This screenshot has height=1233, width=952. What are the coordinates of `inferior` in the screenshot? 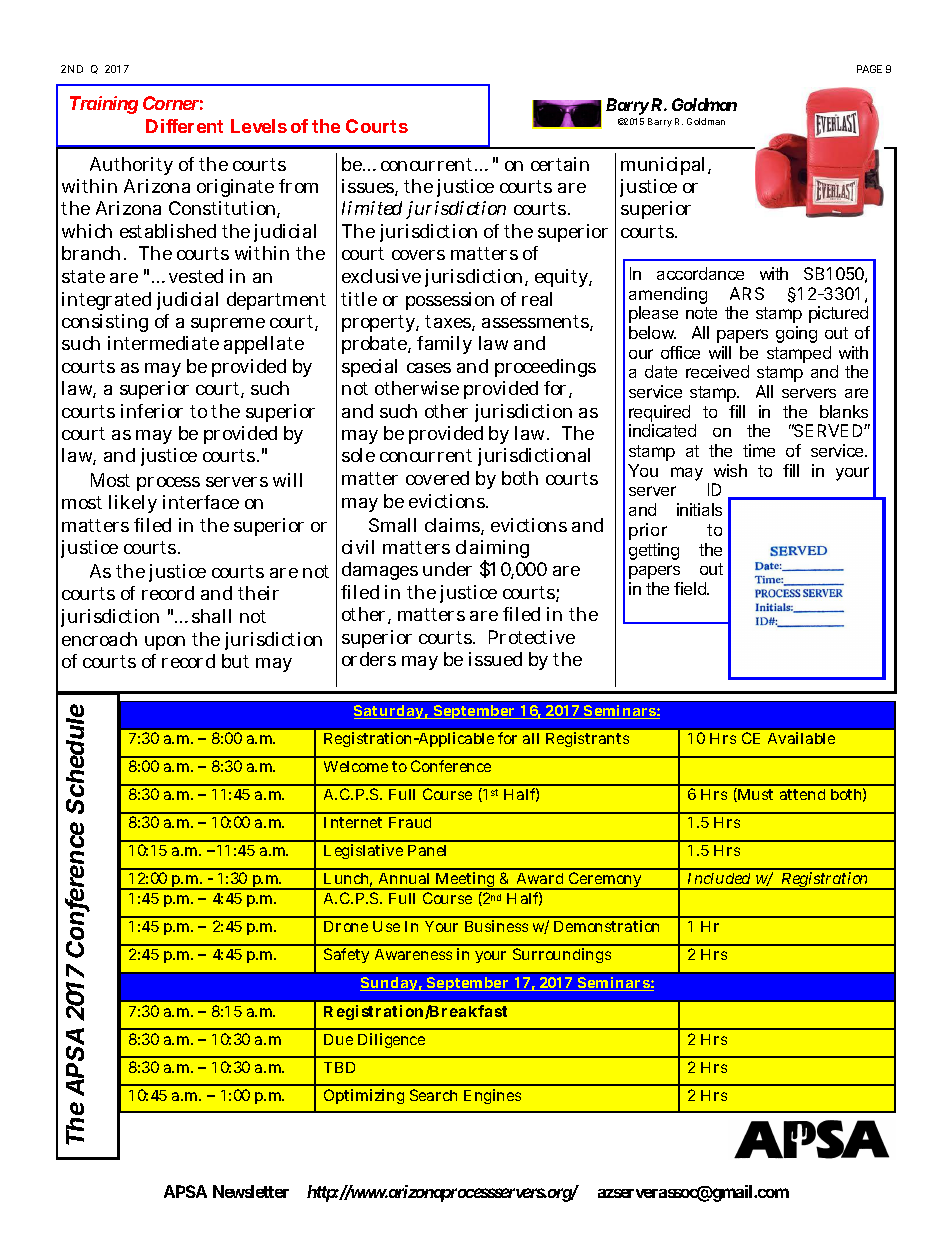 It's located at (152, 411).
